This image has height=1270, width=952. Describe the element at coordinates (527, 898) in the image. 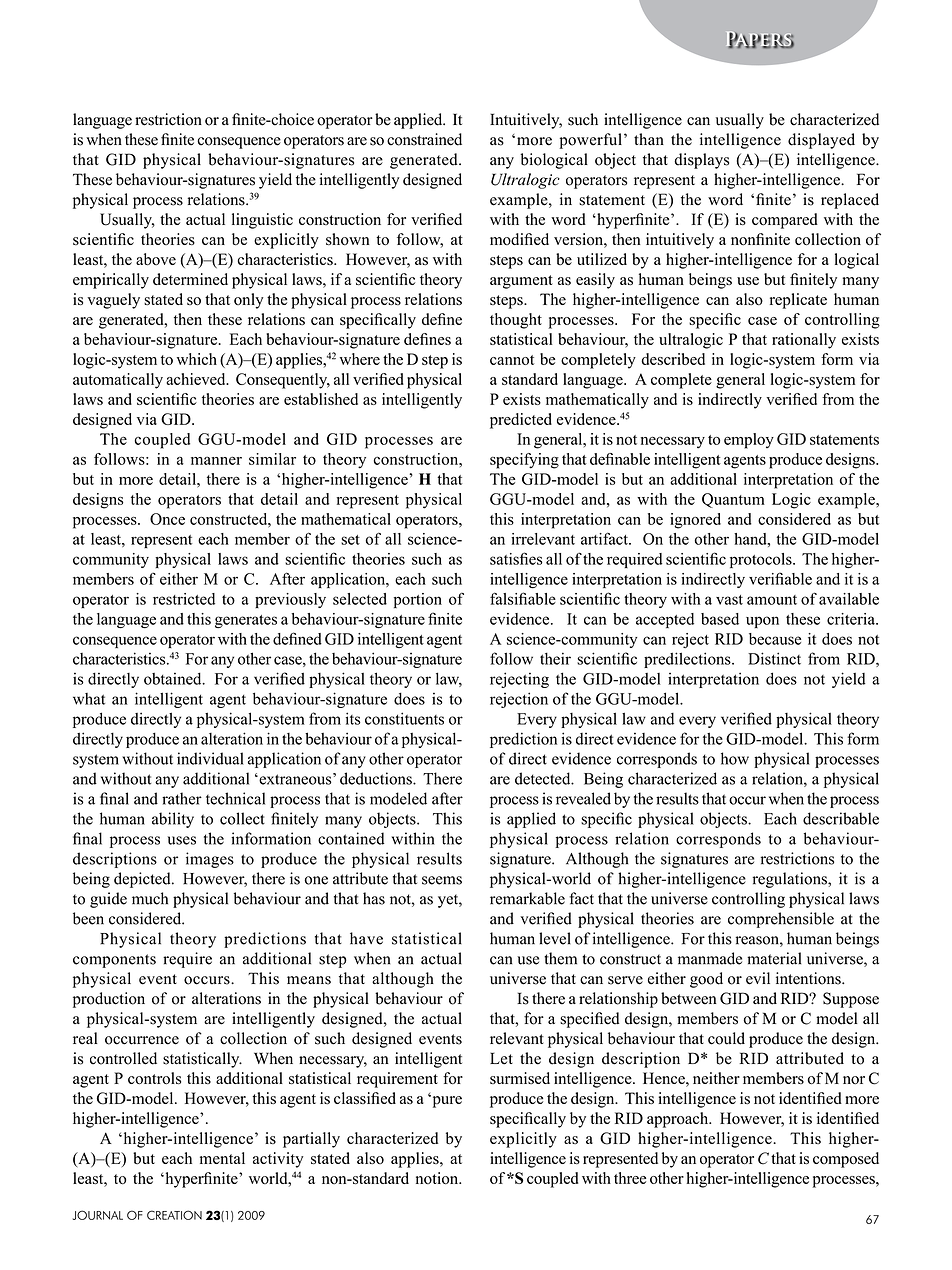

I see `remarkable` at that location.
